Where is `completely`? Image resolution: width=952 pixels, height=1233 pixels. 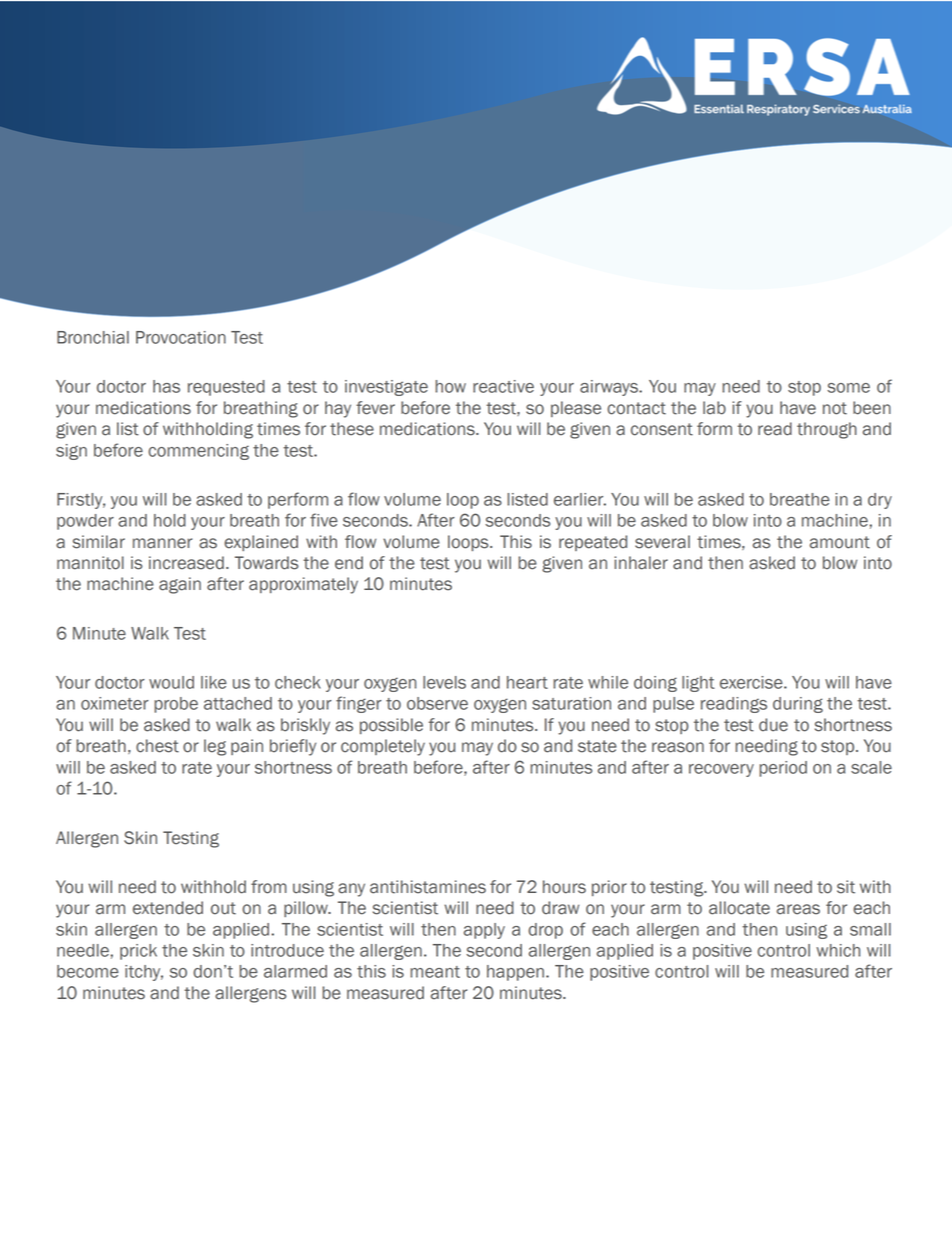 completely is located at coordinates (383, 747).
